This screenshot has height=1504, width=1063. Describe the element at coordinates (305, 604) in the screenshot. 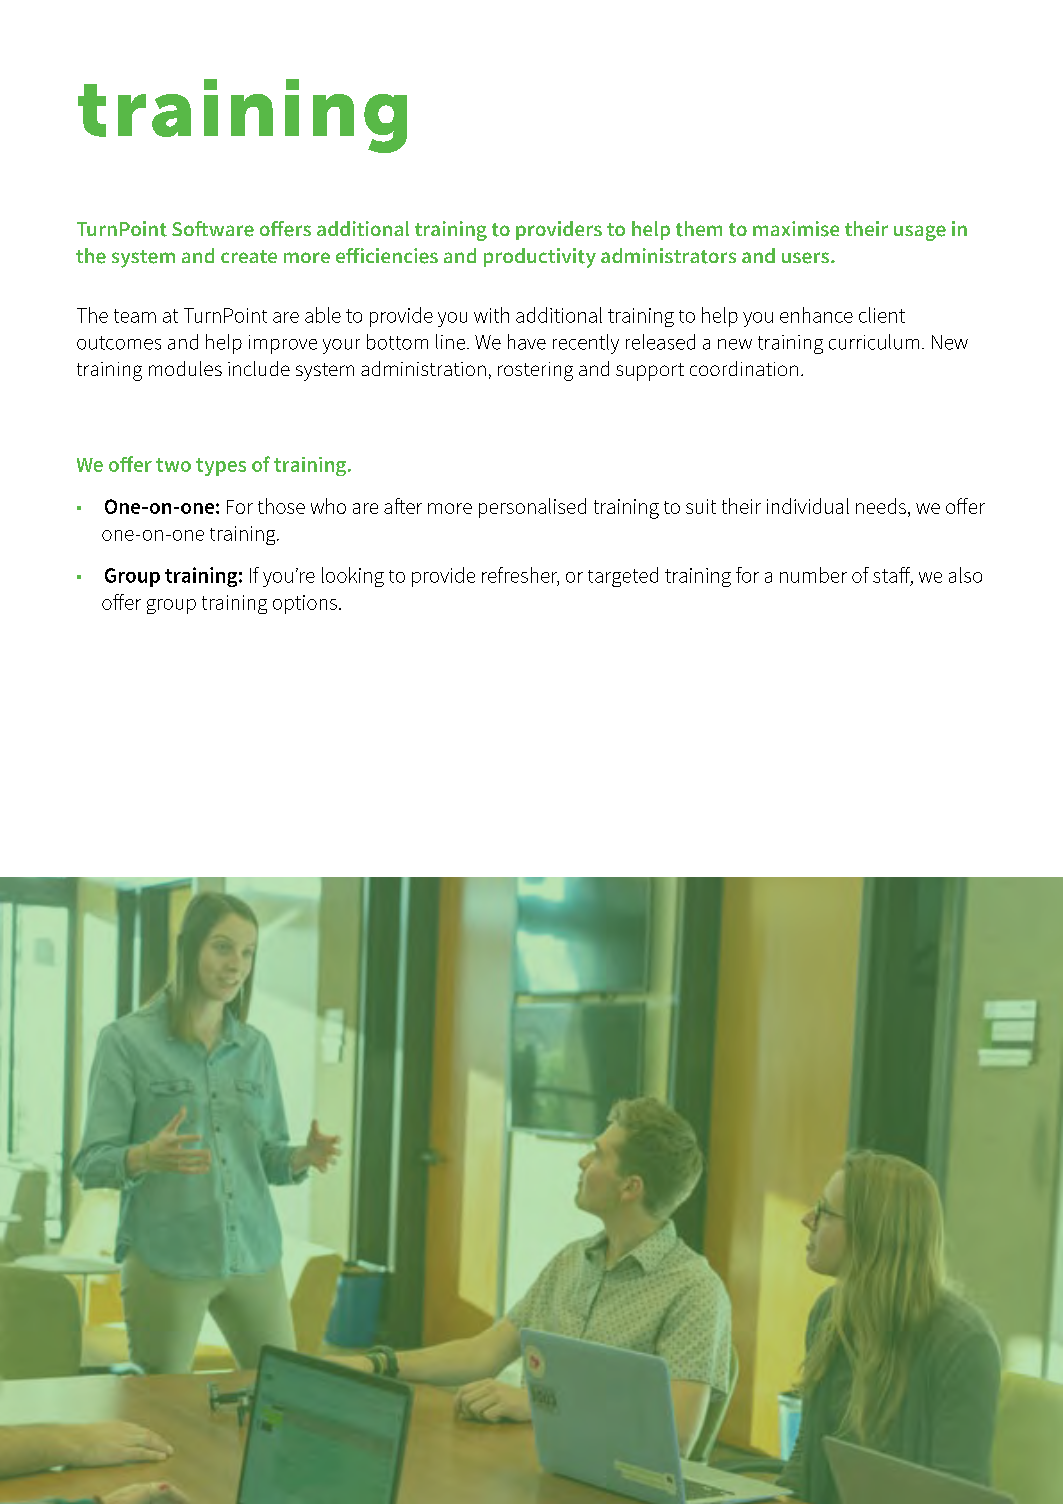

I see `options` at that location.
